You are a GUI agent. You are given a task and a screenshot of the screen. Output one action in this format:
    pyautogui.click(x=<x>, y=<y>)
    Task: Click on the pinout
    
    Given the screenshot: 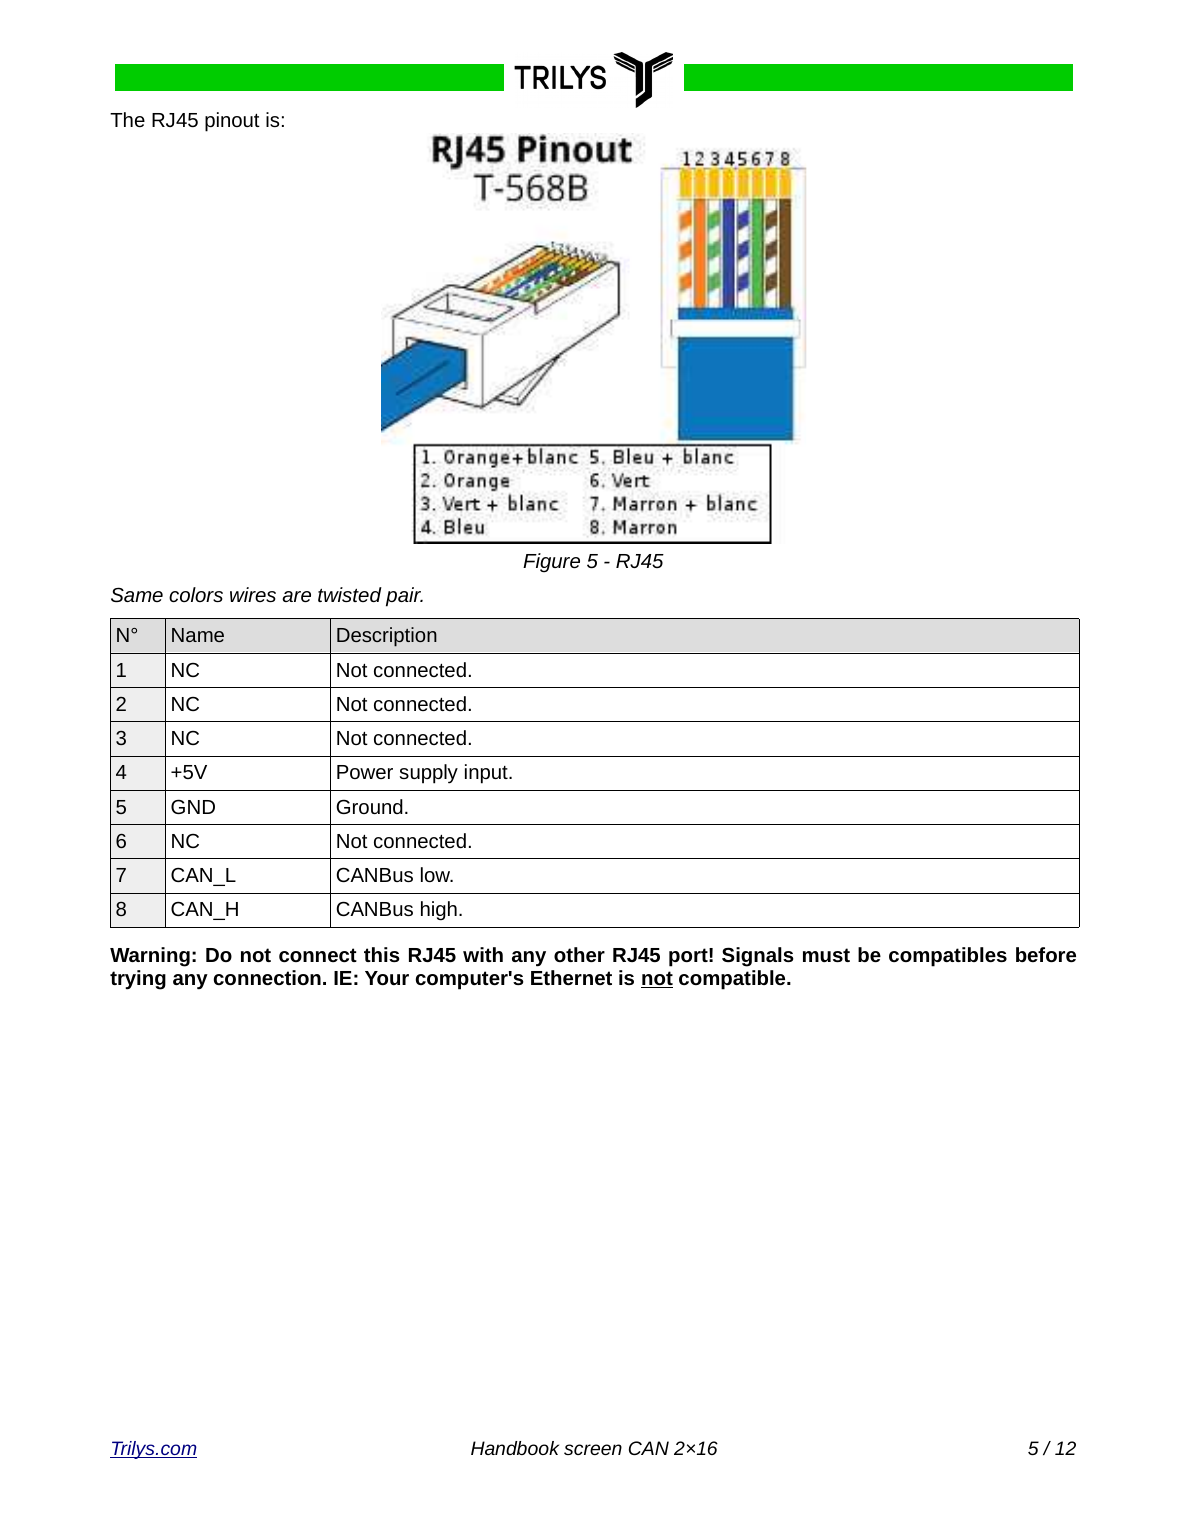 What is the action you would take?
    pyautogui.click(x=232, y=122)
